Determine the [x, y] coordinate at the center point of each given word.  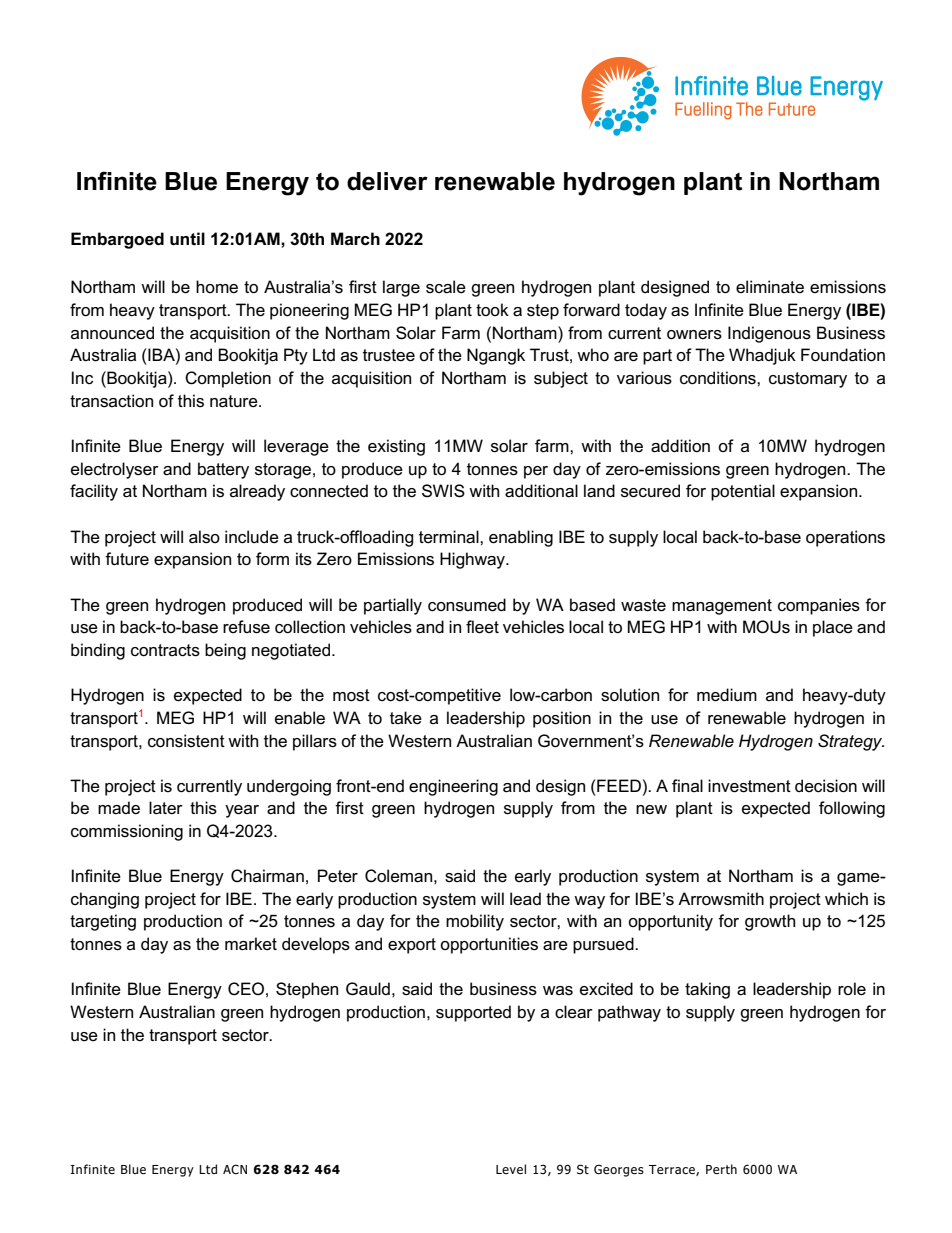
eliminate [770, 287]
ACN [235, 1169]
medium [727, 695]
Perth [721, 1169]
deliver [387, 181]
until [187, 238]
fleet [482, 627]
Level [511, 1169]
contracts [165, 650]
